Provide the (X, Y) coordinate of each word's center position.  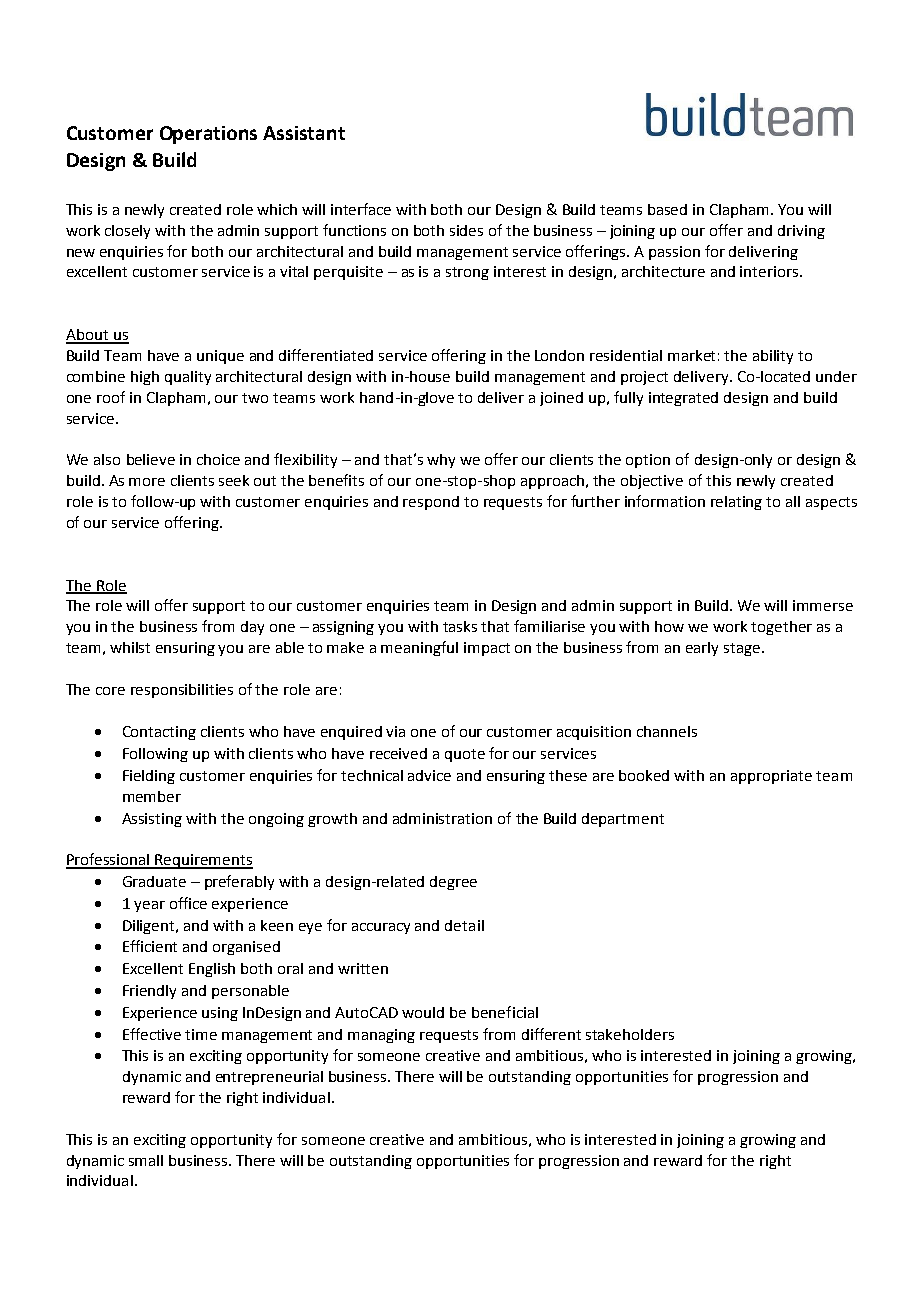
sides (466, 230)
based (667, 209)
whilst (130, 647)
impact (487, 649)
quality (188, 378)
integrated (683, 399)
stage (743, 649)
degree (453, 883)
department (623, 820)
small (146, 1160)
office (188, 903)
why (441, 461)
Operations (208, 135)
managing (381, 1036)
